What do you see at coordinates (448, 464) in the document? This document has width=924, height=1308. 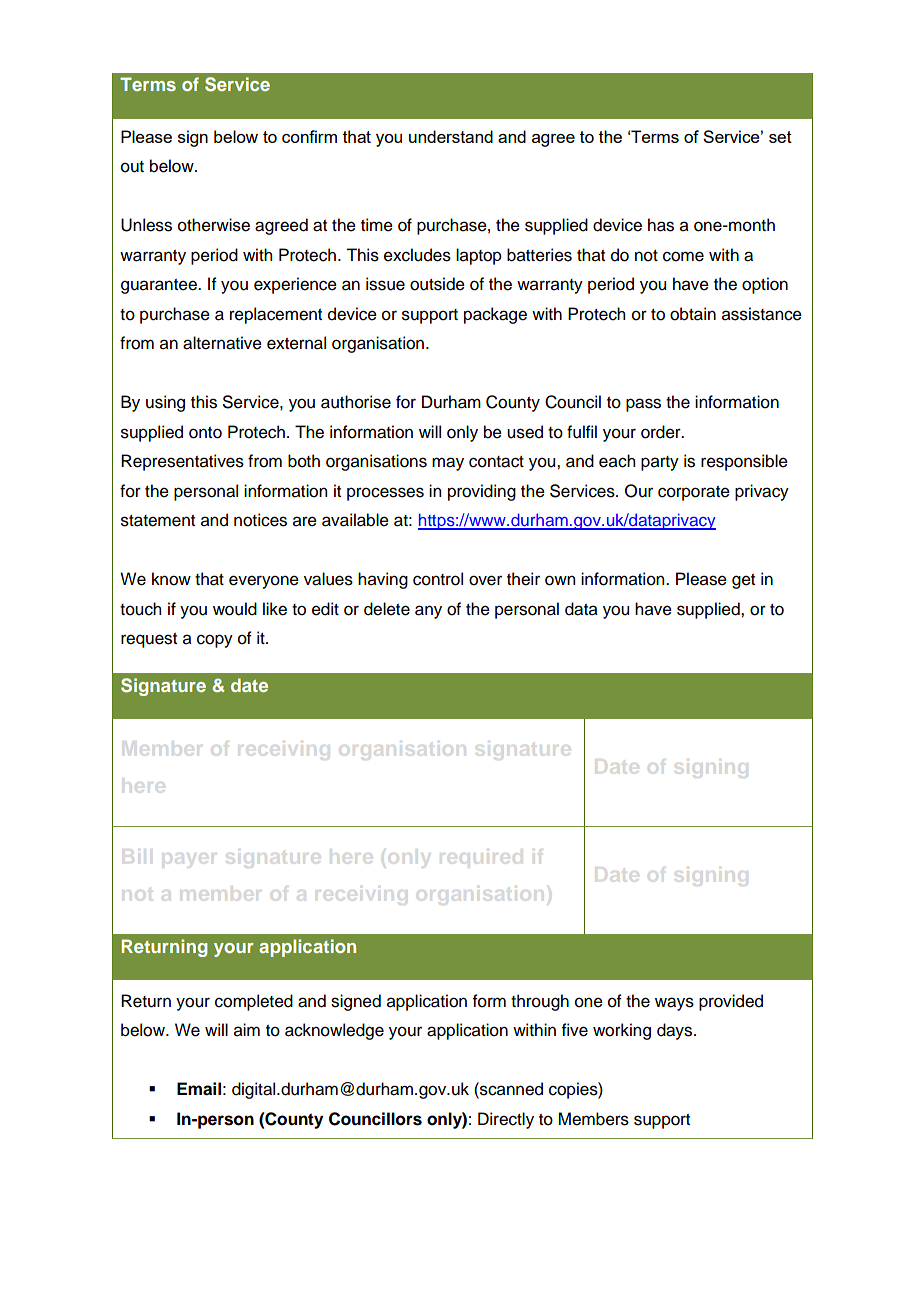 I see `may` at bounding box center [448, 464].
